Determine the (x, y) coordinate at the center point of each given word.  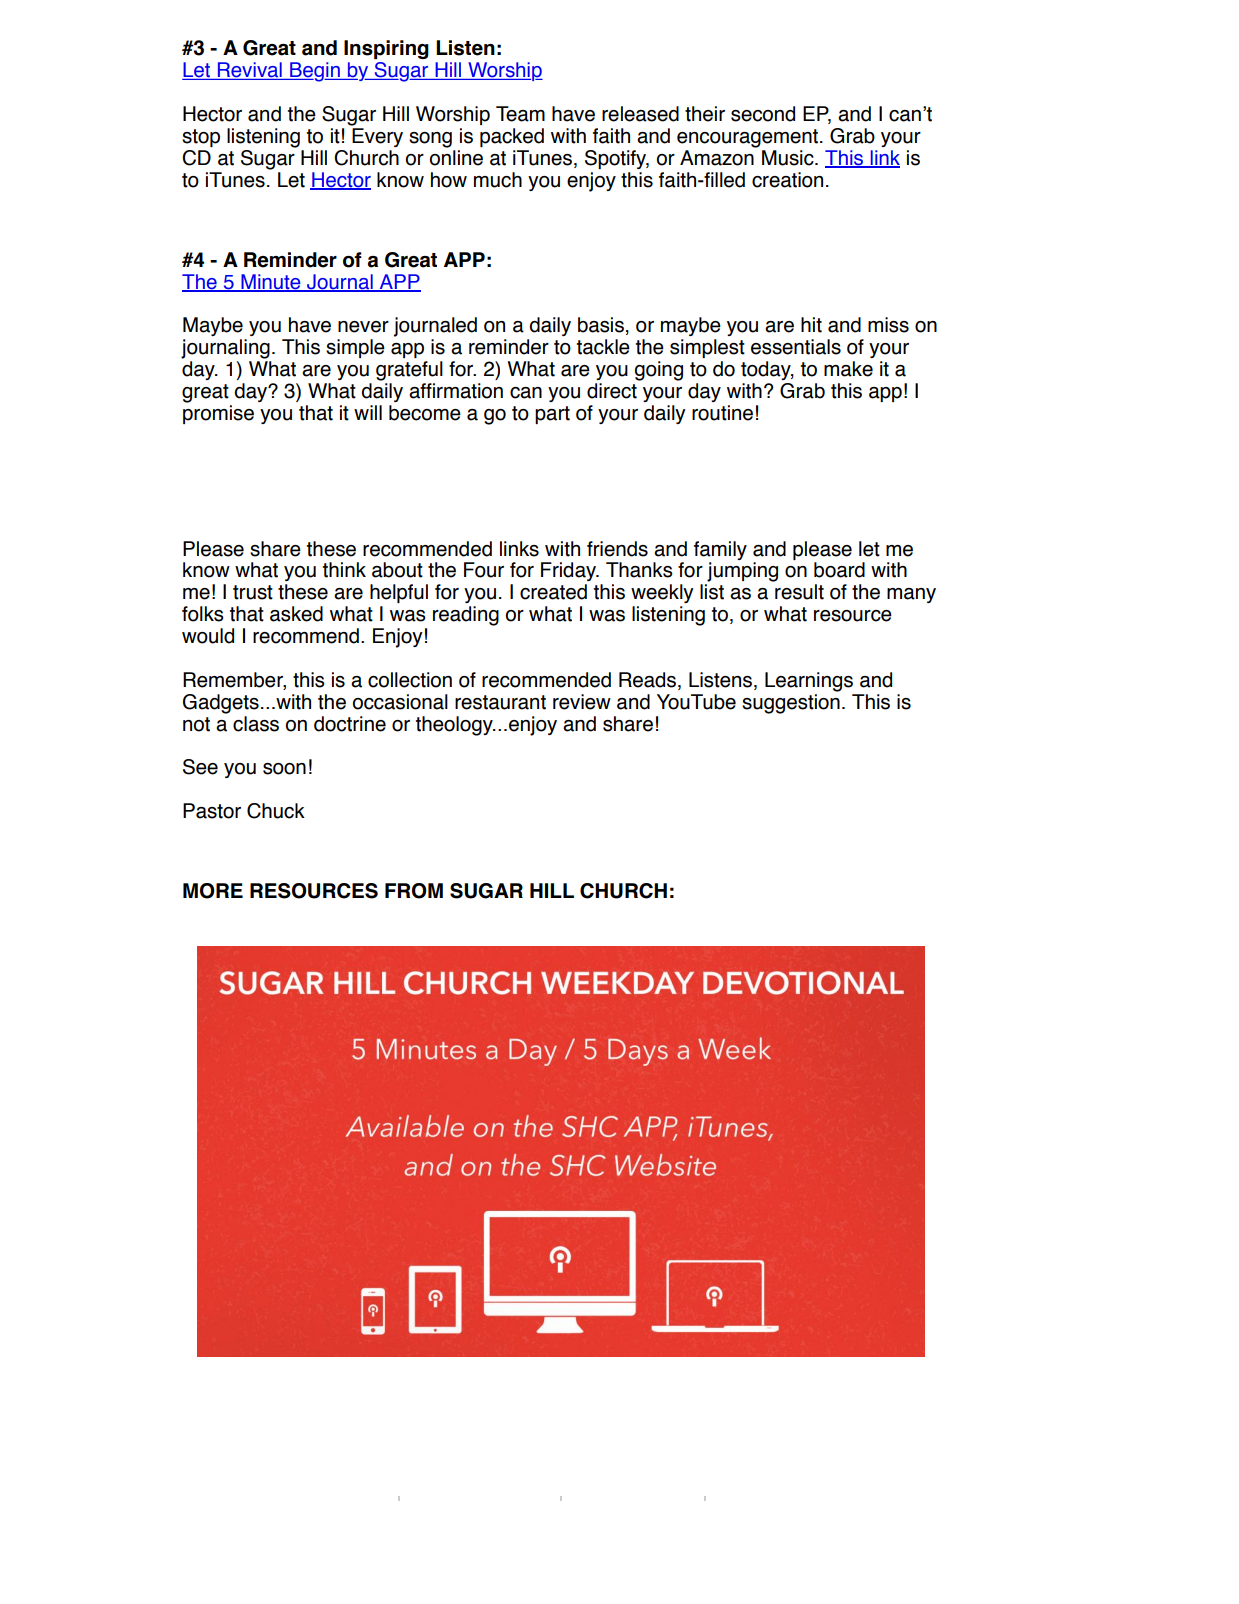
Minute (271, 283)
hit (811, 325)
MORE (213, 891)
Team (520, 114)
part (552, 415)
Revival (250, 71)
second (763, 114)
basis (601, 325)
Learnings (809, 682)
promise (218, 414)
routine (722, 413)
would (208, 636)
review (582, 702)
